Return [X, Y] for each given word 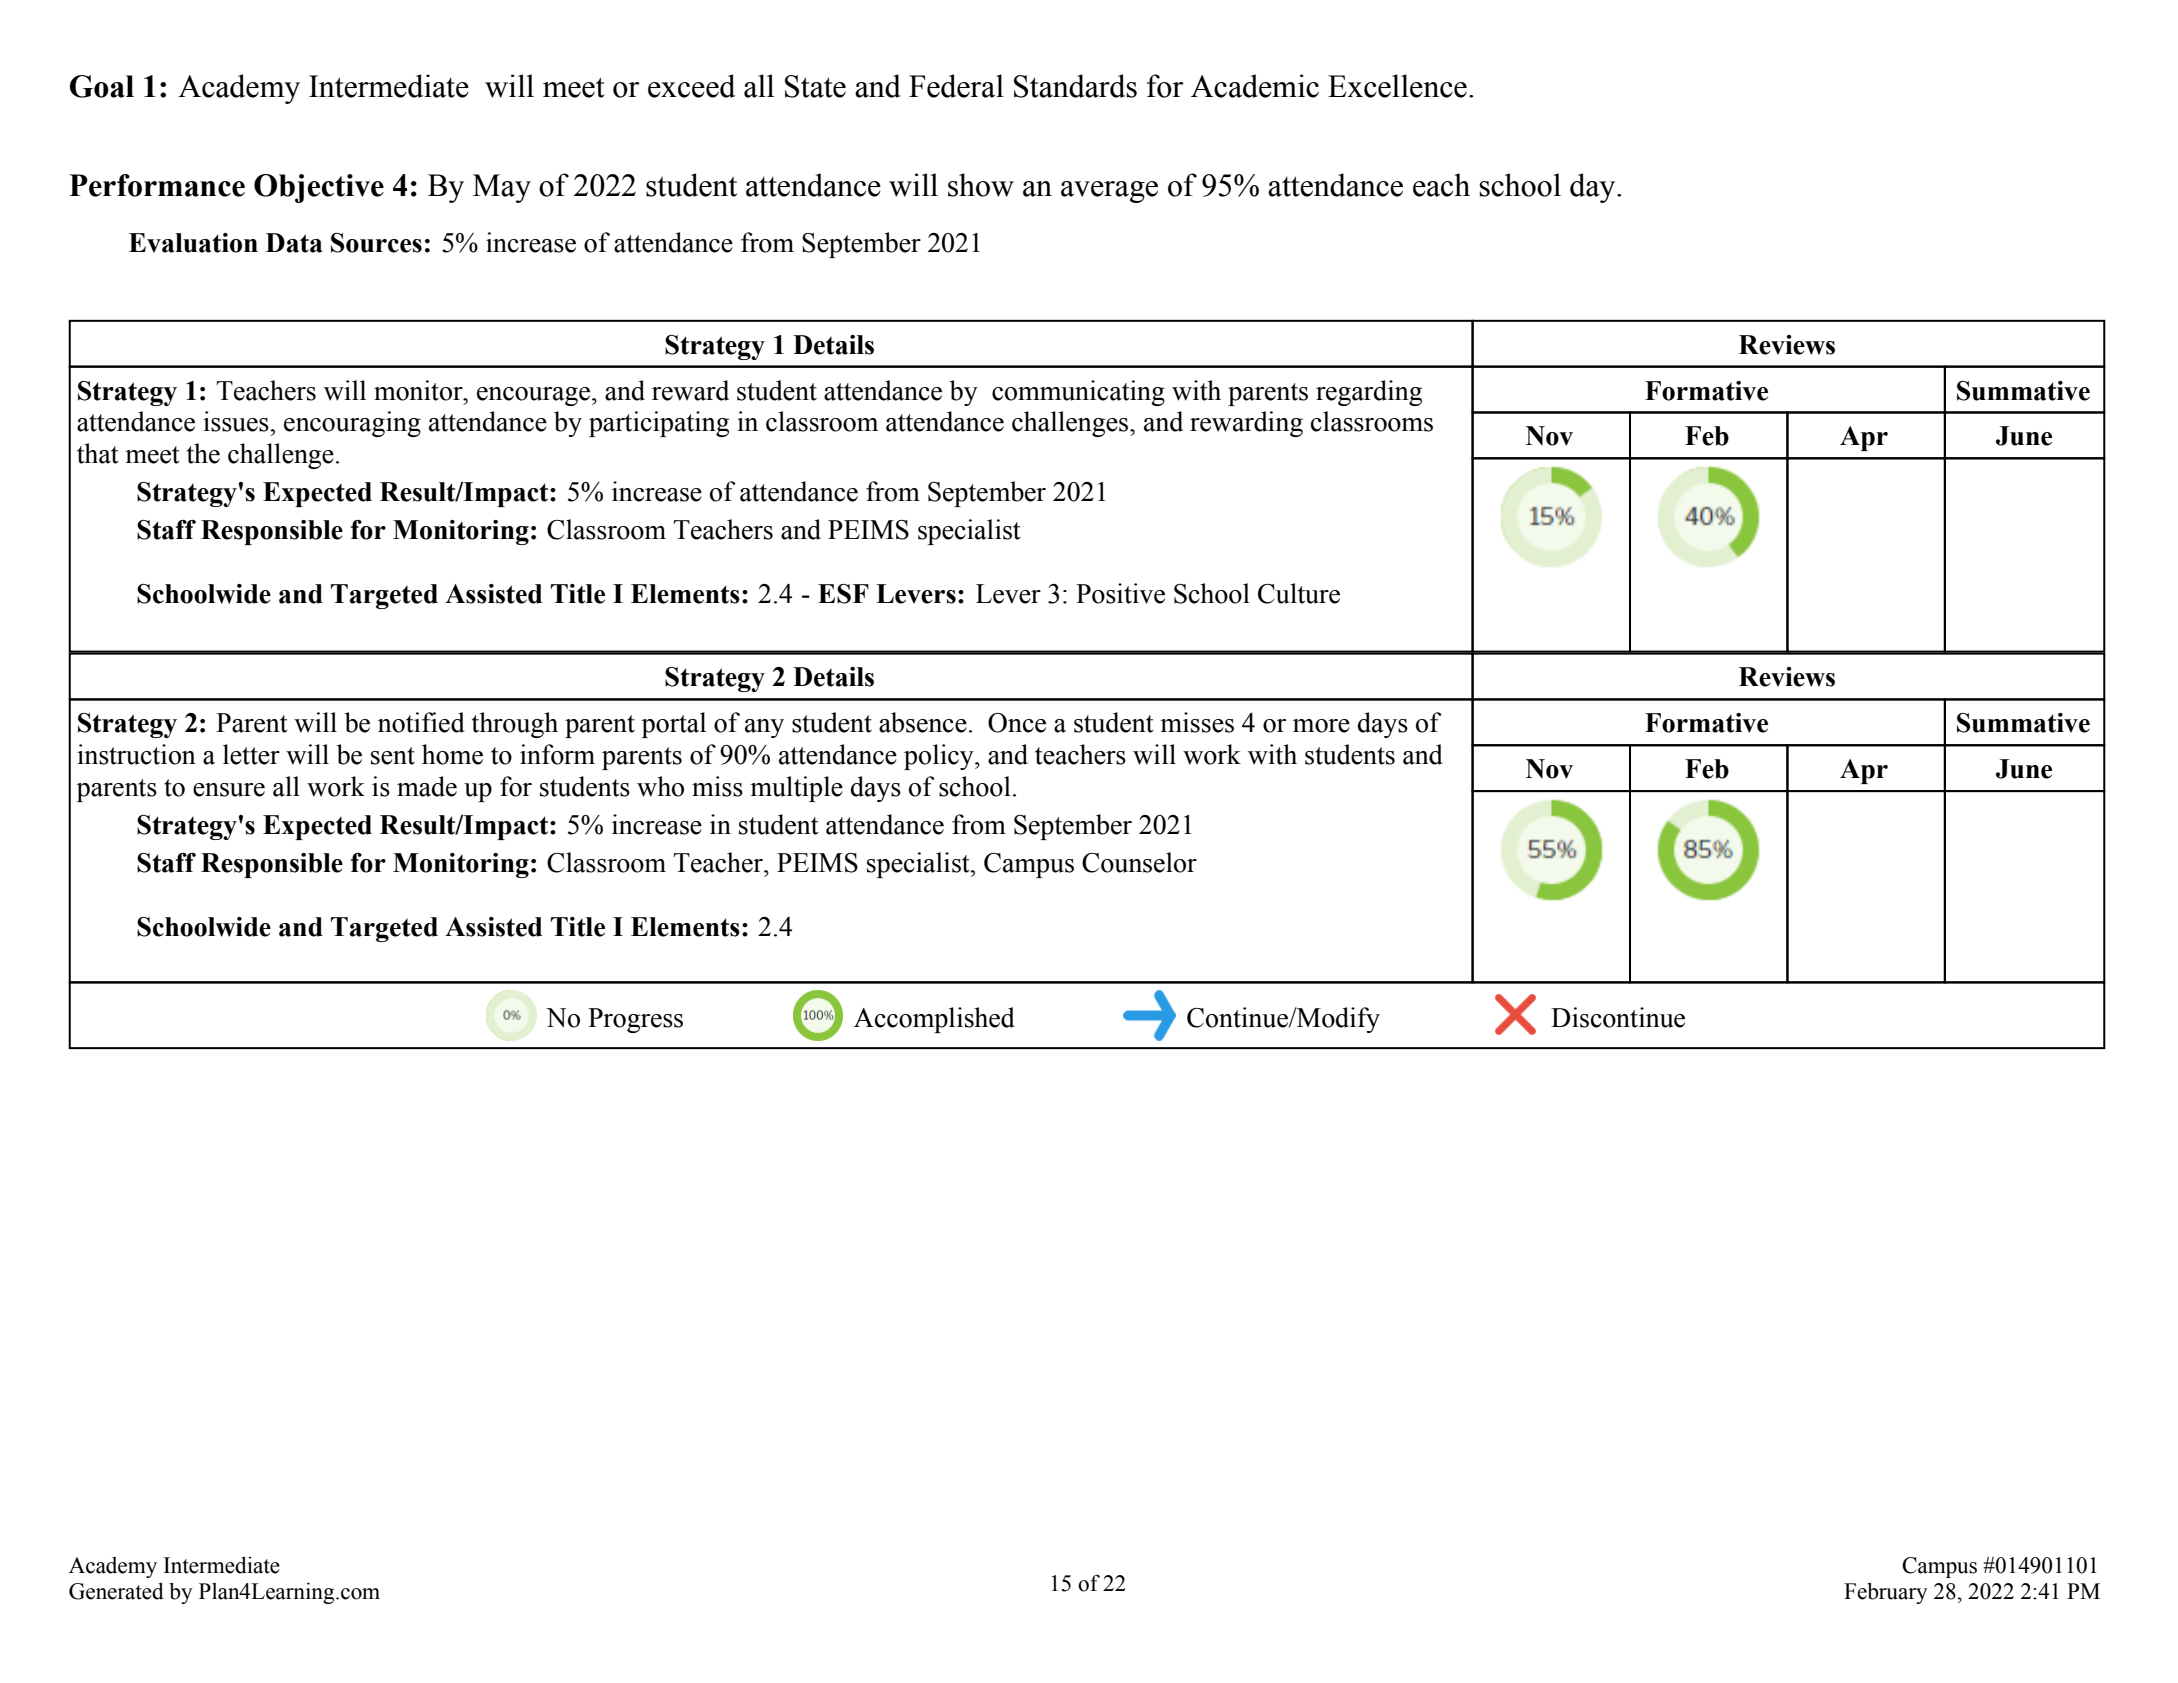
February [1886, 1593]
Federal [956, 86]
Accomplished [934, 1020]
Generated [116, 1591]
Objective [319, 188]
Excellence [1397, 86]
